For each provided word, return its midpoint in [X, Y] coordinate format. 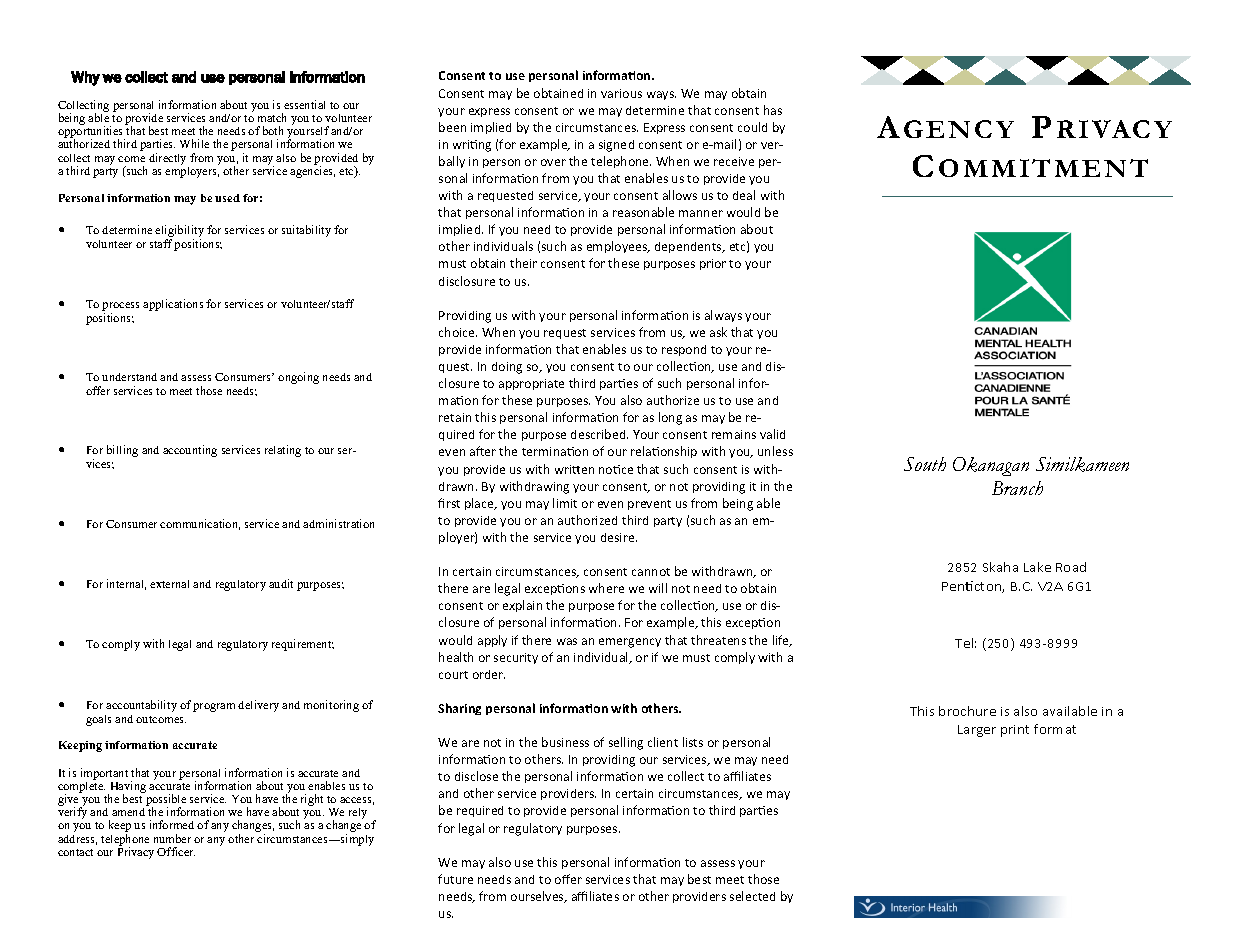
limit [565, 503]
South [925, 464]
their [523, 263]
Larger [977, 731]
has [773, 110]
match [272, 117]
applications [173, 305]
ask [718, 332]
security [516, 658]
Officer [176, 851]
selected [752, 896]
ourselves [538, 897]
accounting [190, 451]
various [621, 93]
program [214, 707]
